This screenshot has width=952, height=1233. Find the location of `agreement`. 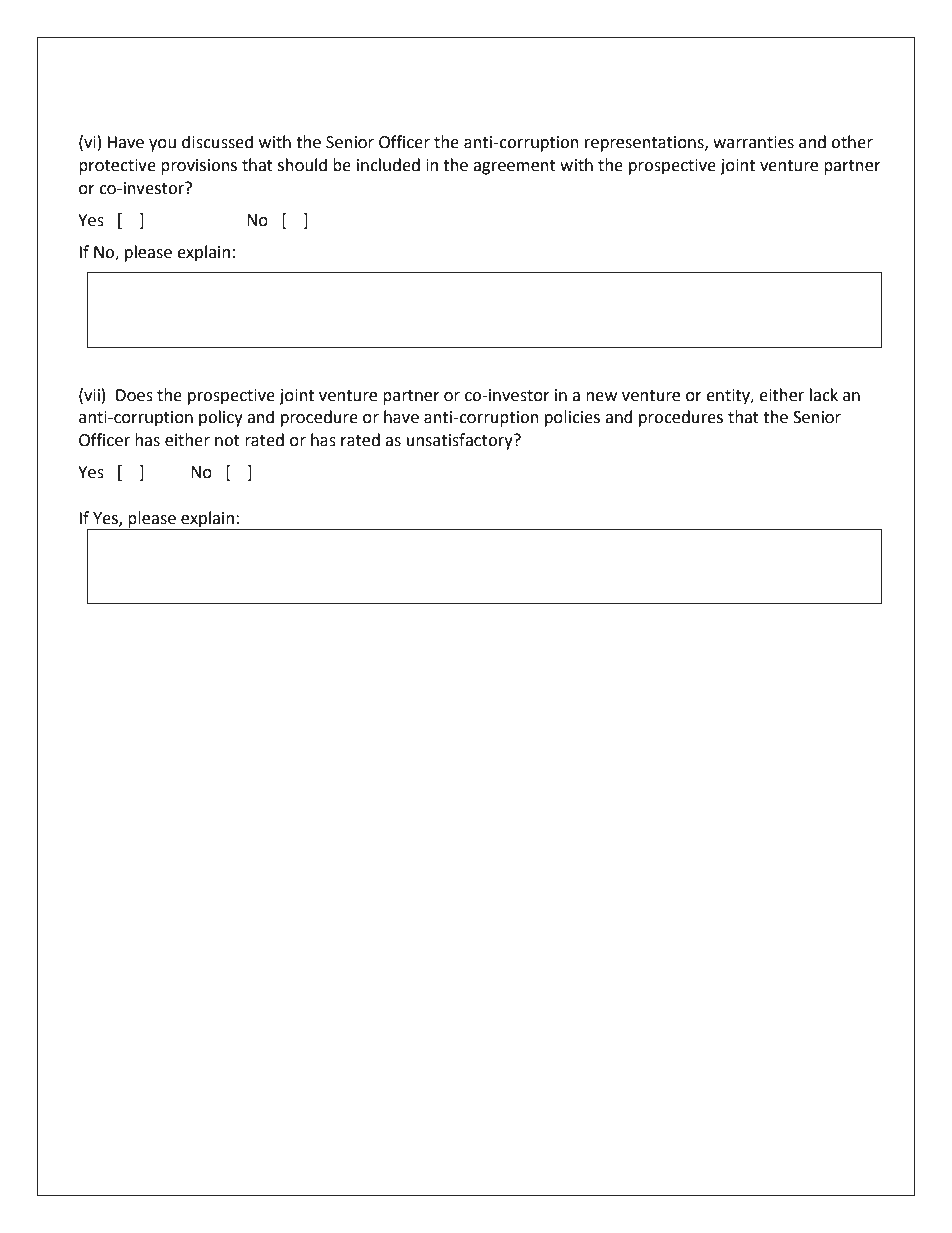

agreement is located at coordinates (514, 167).
